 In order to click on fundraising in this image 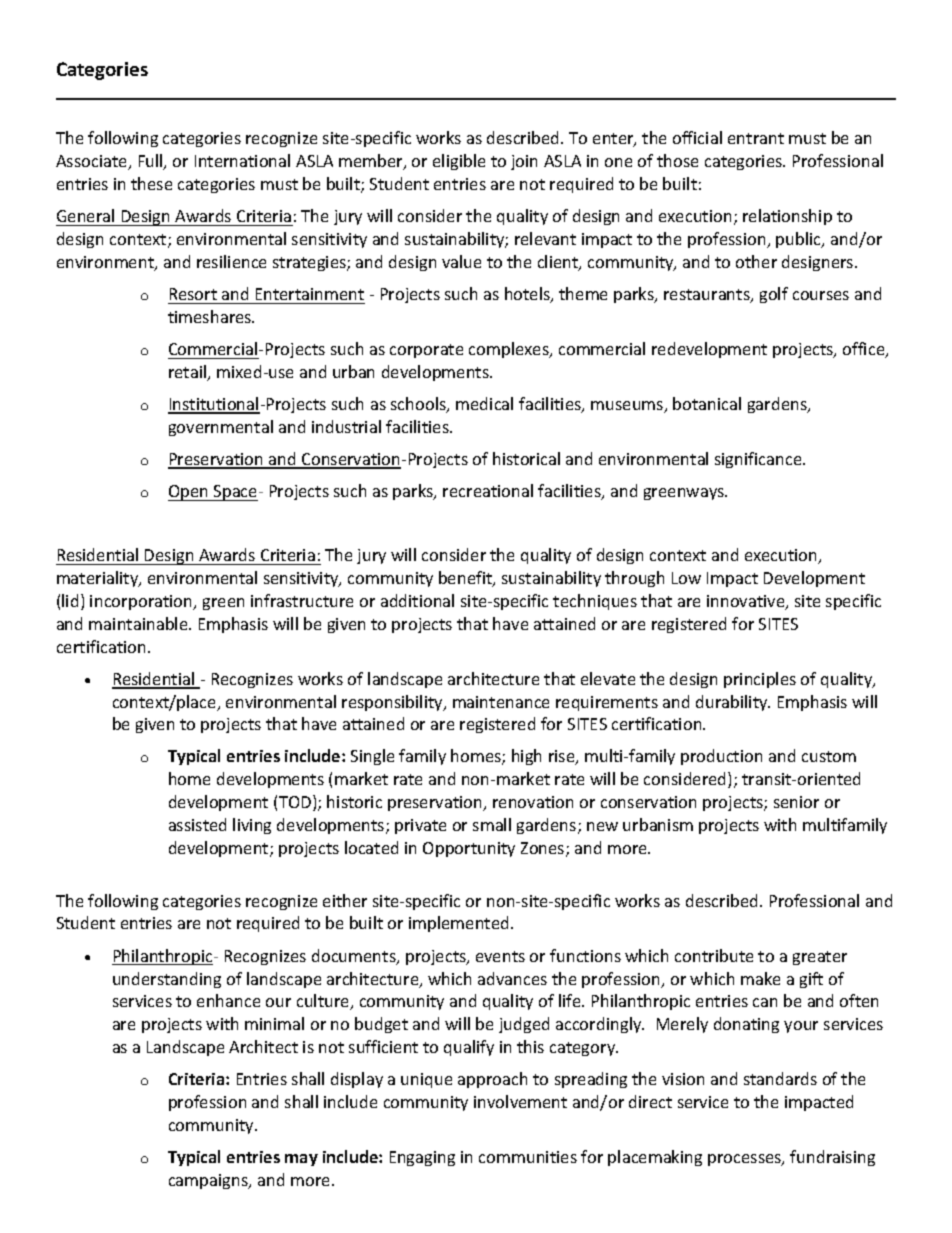, I will do `click(832, 1158)`.
